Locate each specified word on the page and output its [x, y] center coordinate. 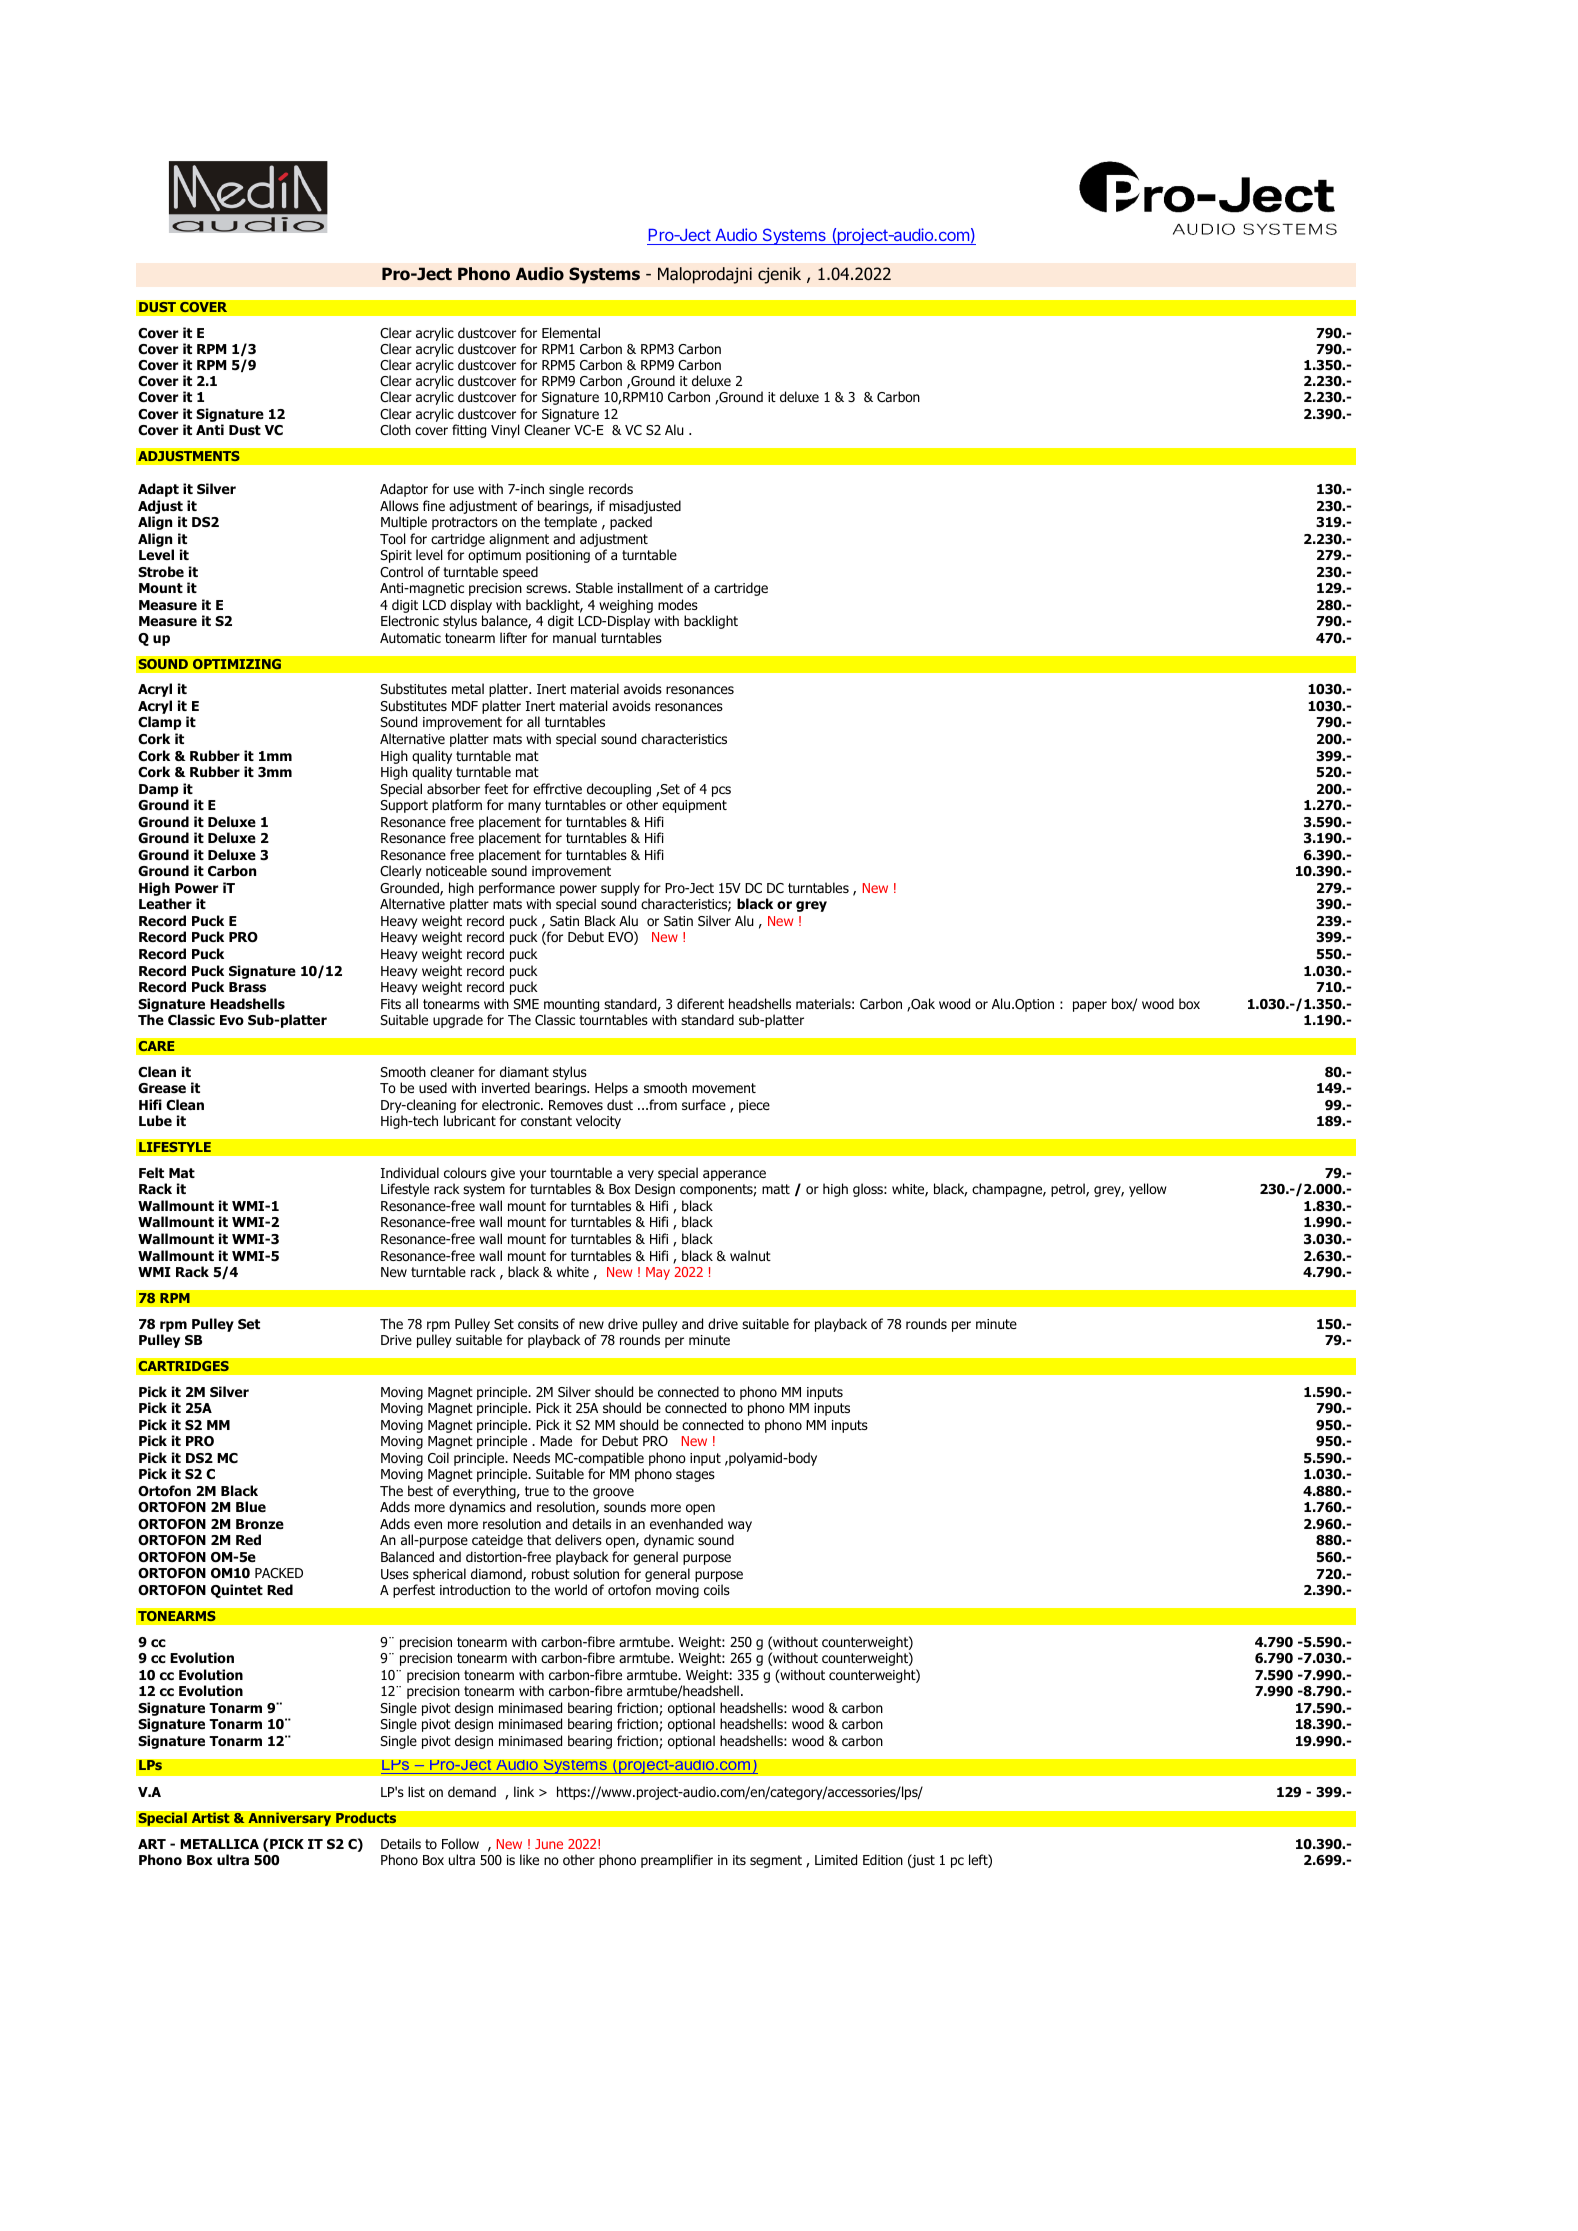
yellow [1148, 1190]
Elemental [571, 332]
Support [404, 806]
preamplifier [677, 1861]
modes [678, 604]
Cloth [395, 430]
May [658, 1273]
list [416, 1791]
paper [1090, 1006]
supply [620, 889]
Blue [251, 1506]
